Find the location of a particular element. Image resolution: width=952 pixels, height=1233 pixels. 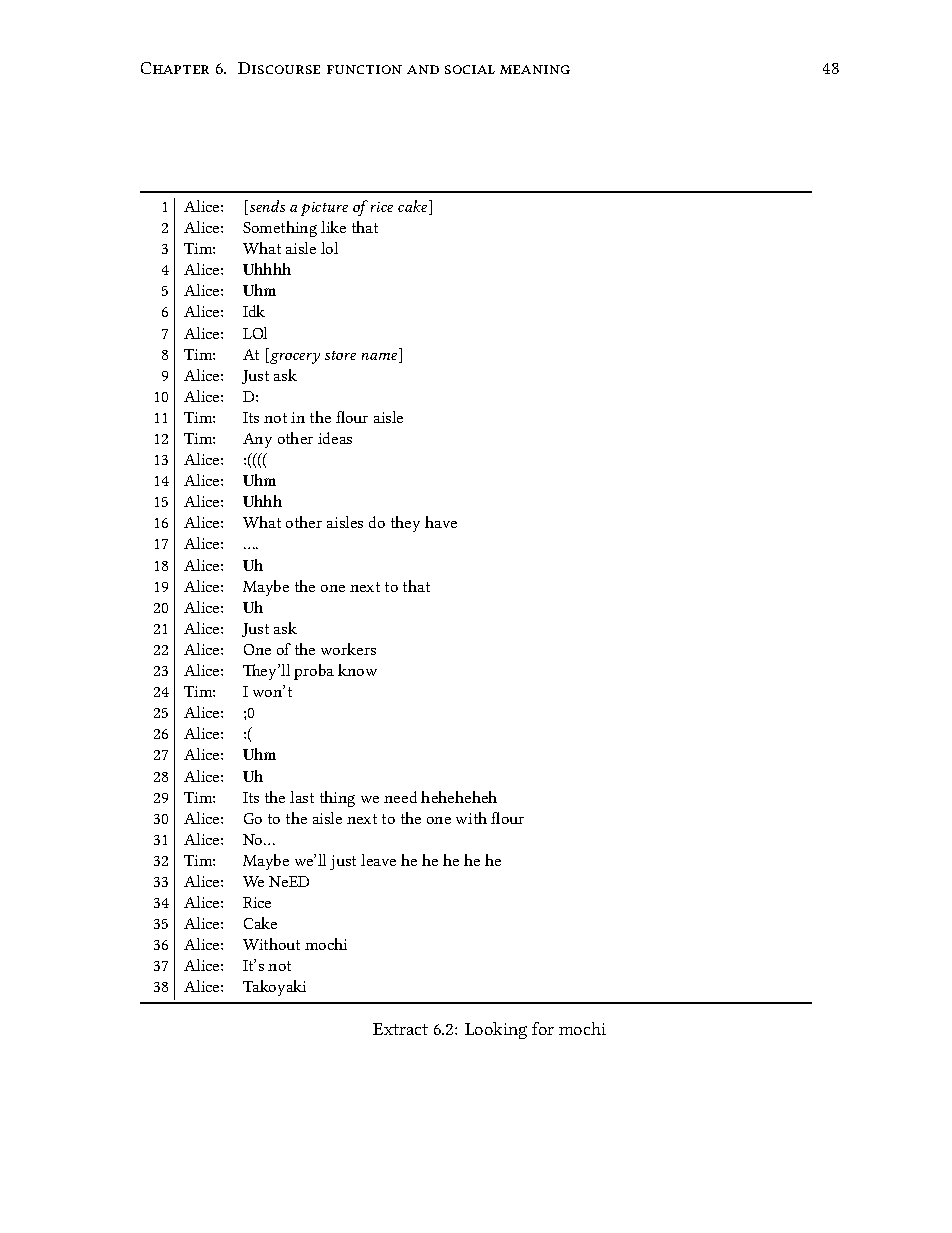

for is located at coordinates (543, 1028).
